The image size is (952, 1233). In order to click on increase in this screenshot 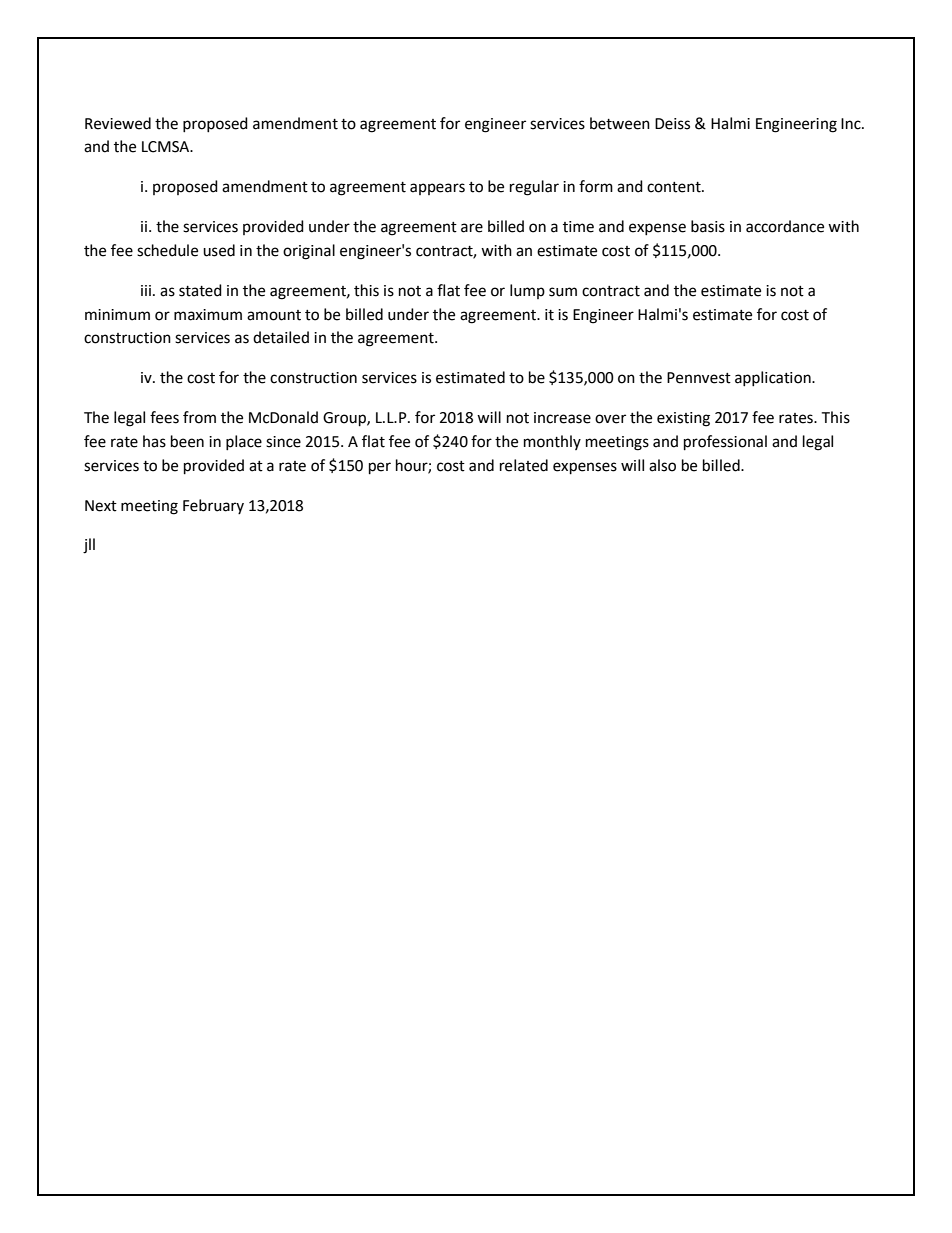, I will do `click(562, 418)`.
